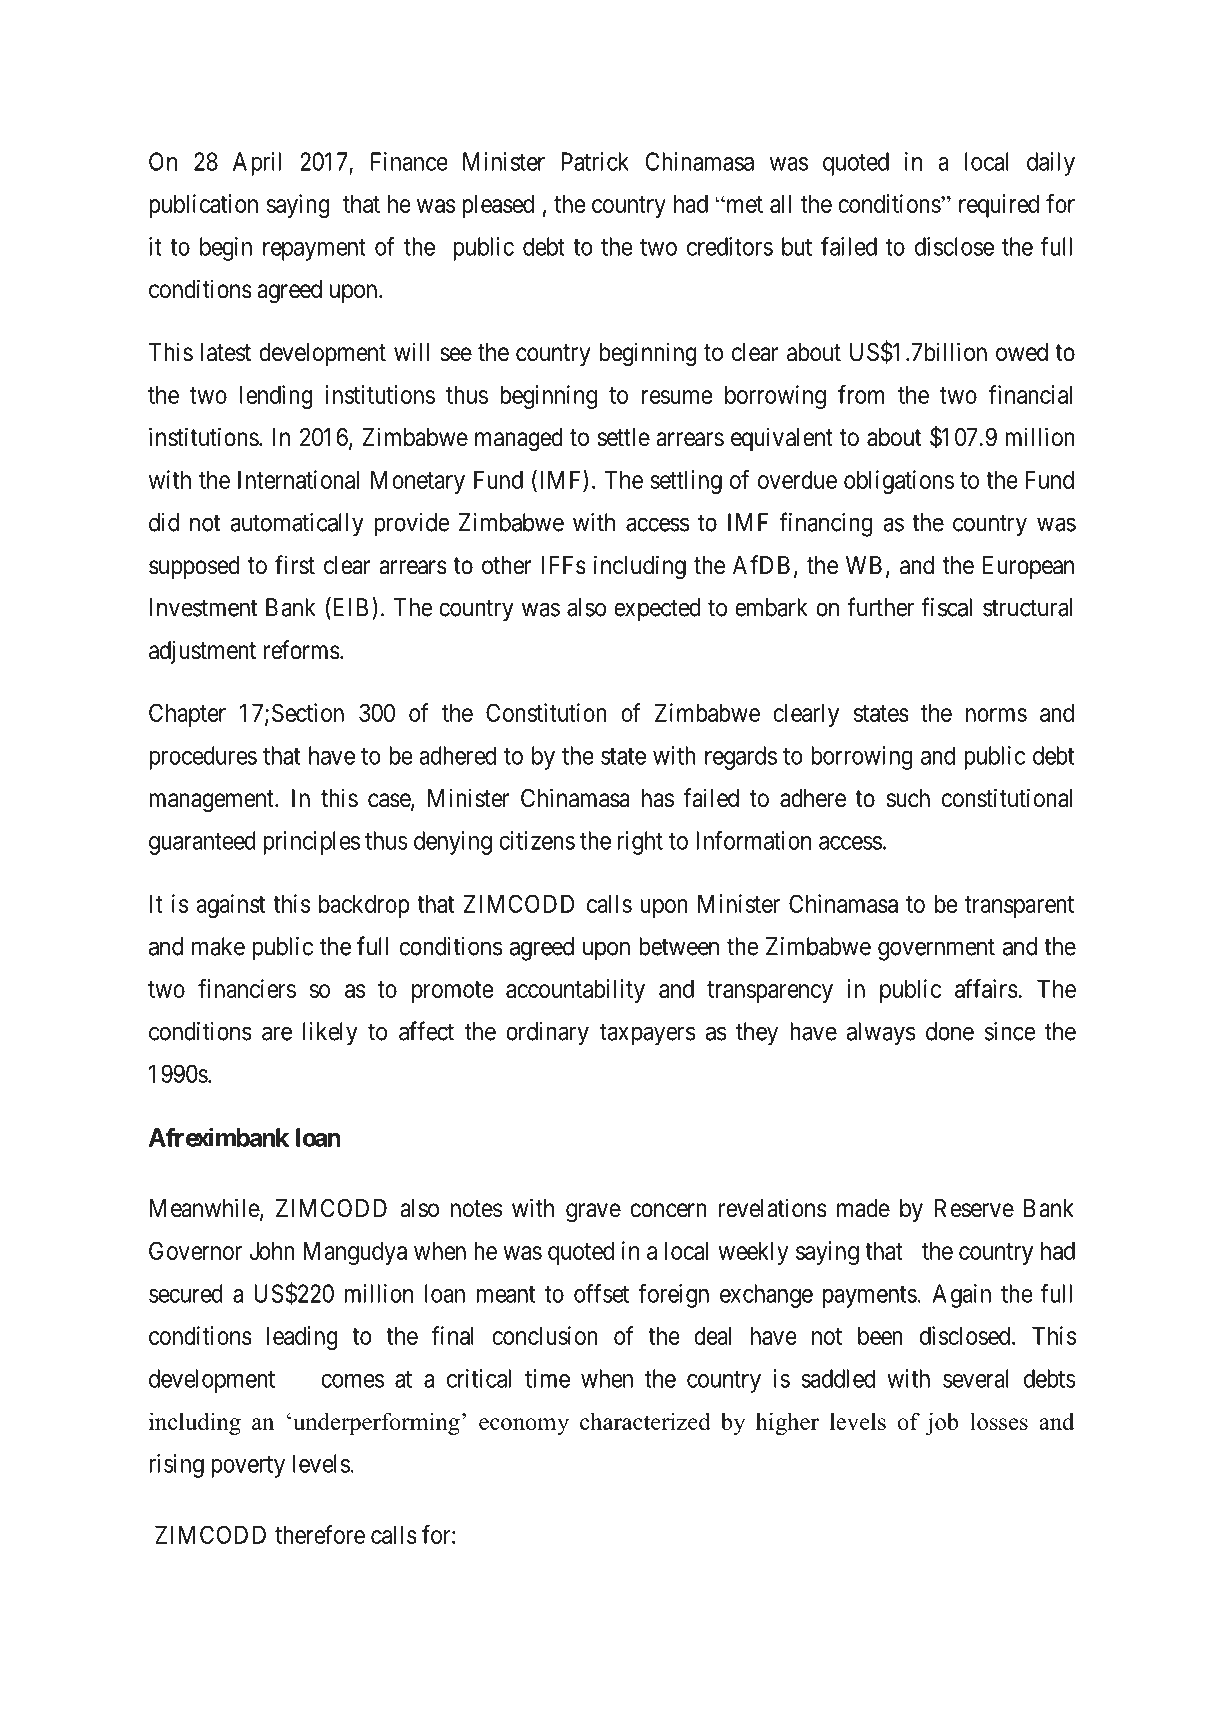 The width and height of the screenshot is (1223, 1730). Describe the element at coordinates (640, 843) in the screenshot. I see `right` at that location.
